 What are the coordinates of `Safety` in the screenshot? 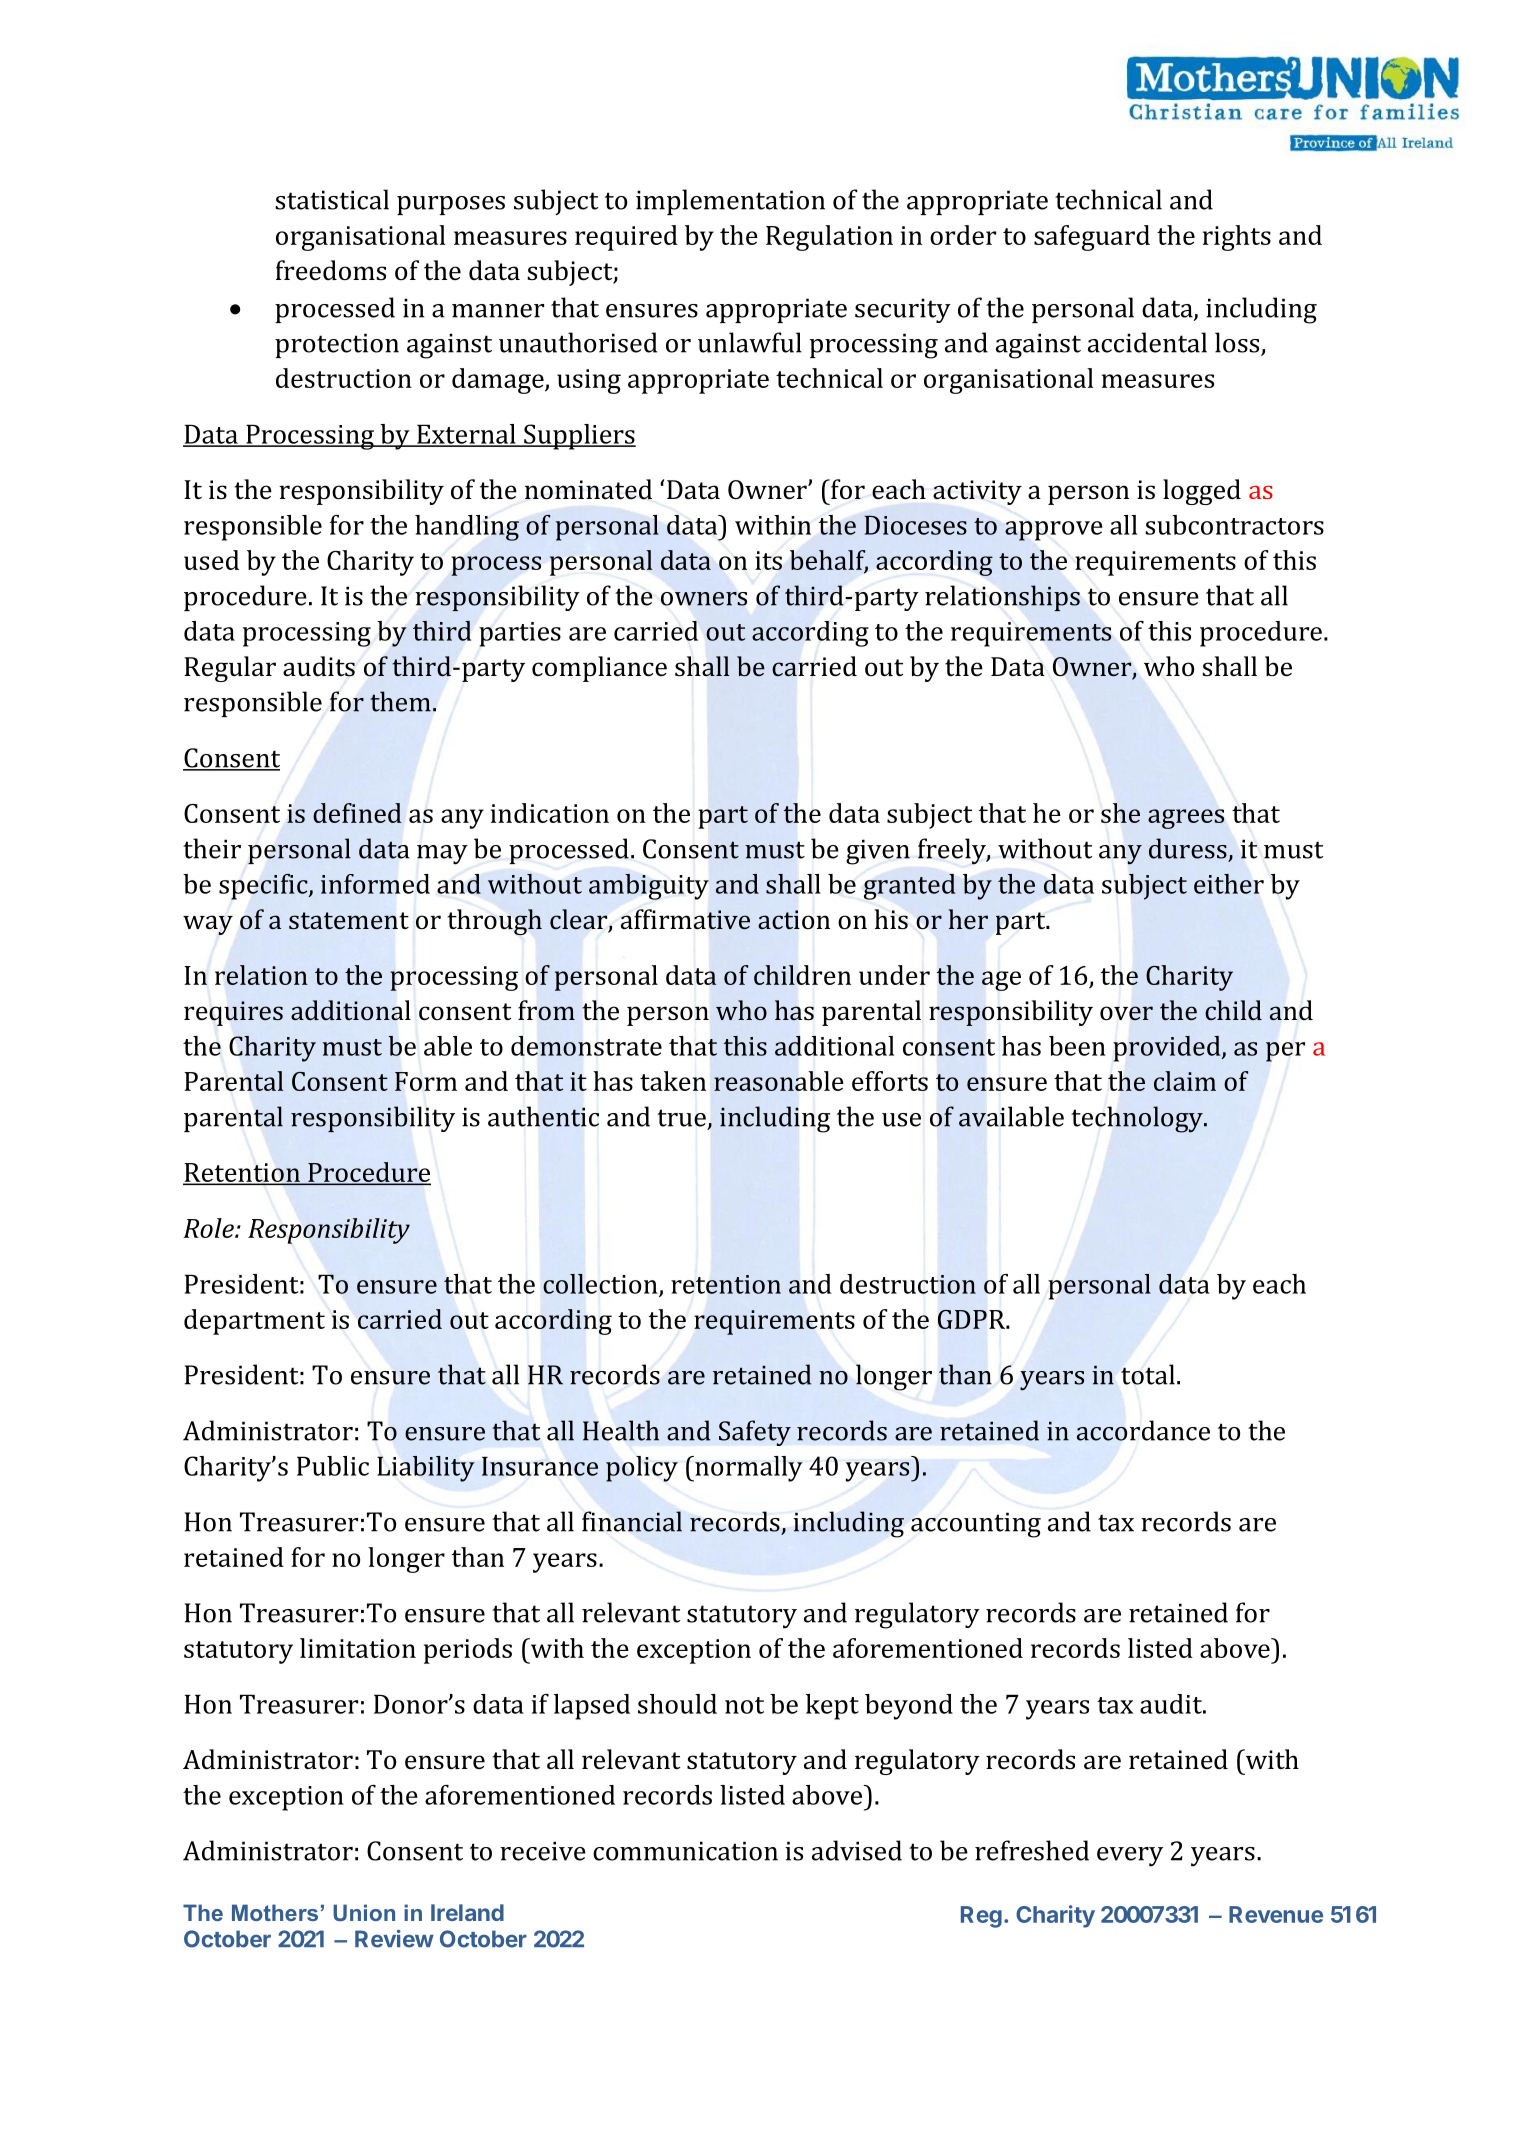 It's located at (755, 1433).
